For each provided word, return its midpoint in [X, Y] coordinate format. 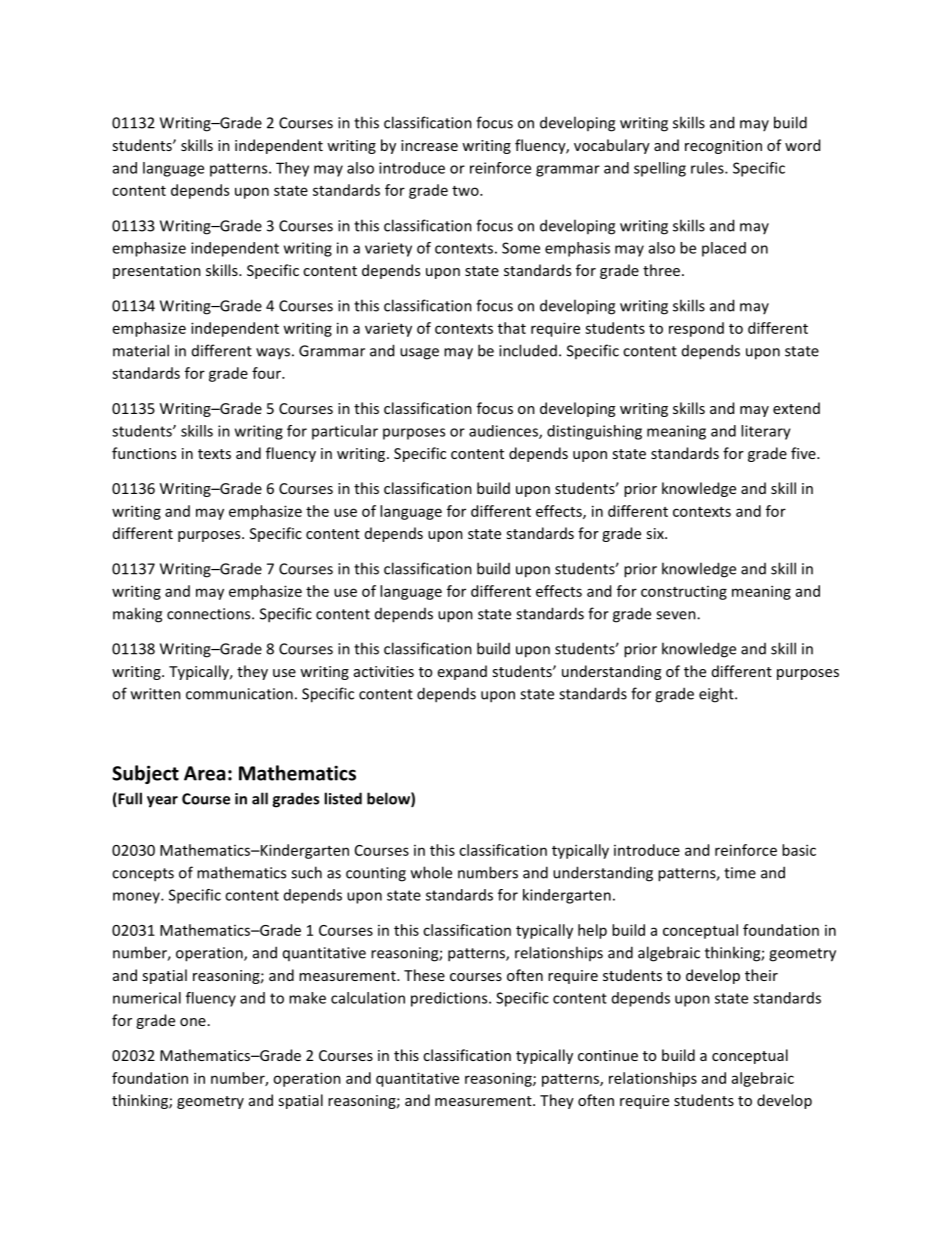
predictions [450, 999]
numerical [147, 998]
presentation [157, 272]
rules [708, 168]
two [466, 191]
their [761, 975]
